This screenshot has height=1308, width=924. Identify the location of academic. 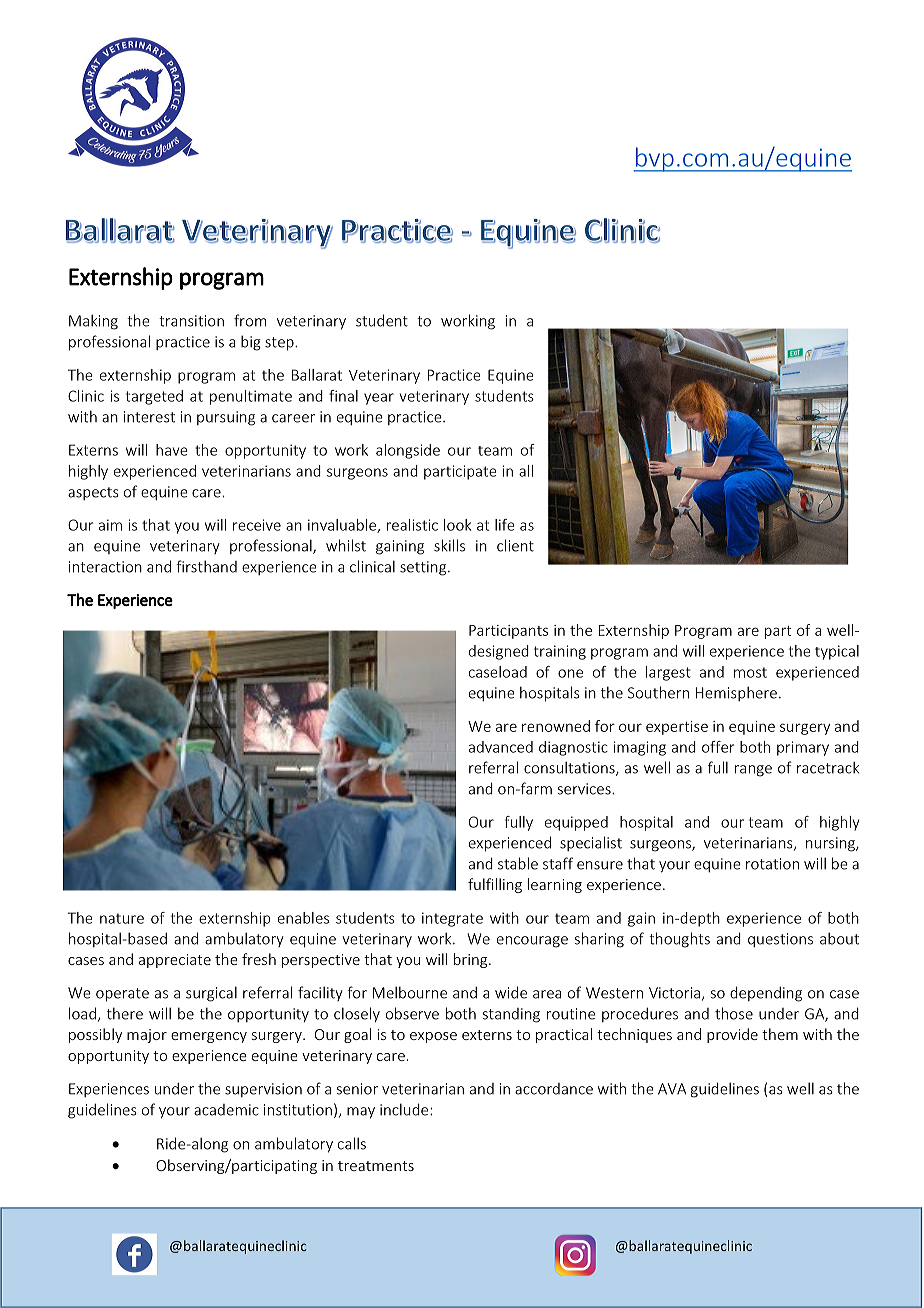
(226, 1110).
